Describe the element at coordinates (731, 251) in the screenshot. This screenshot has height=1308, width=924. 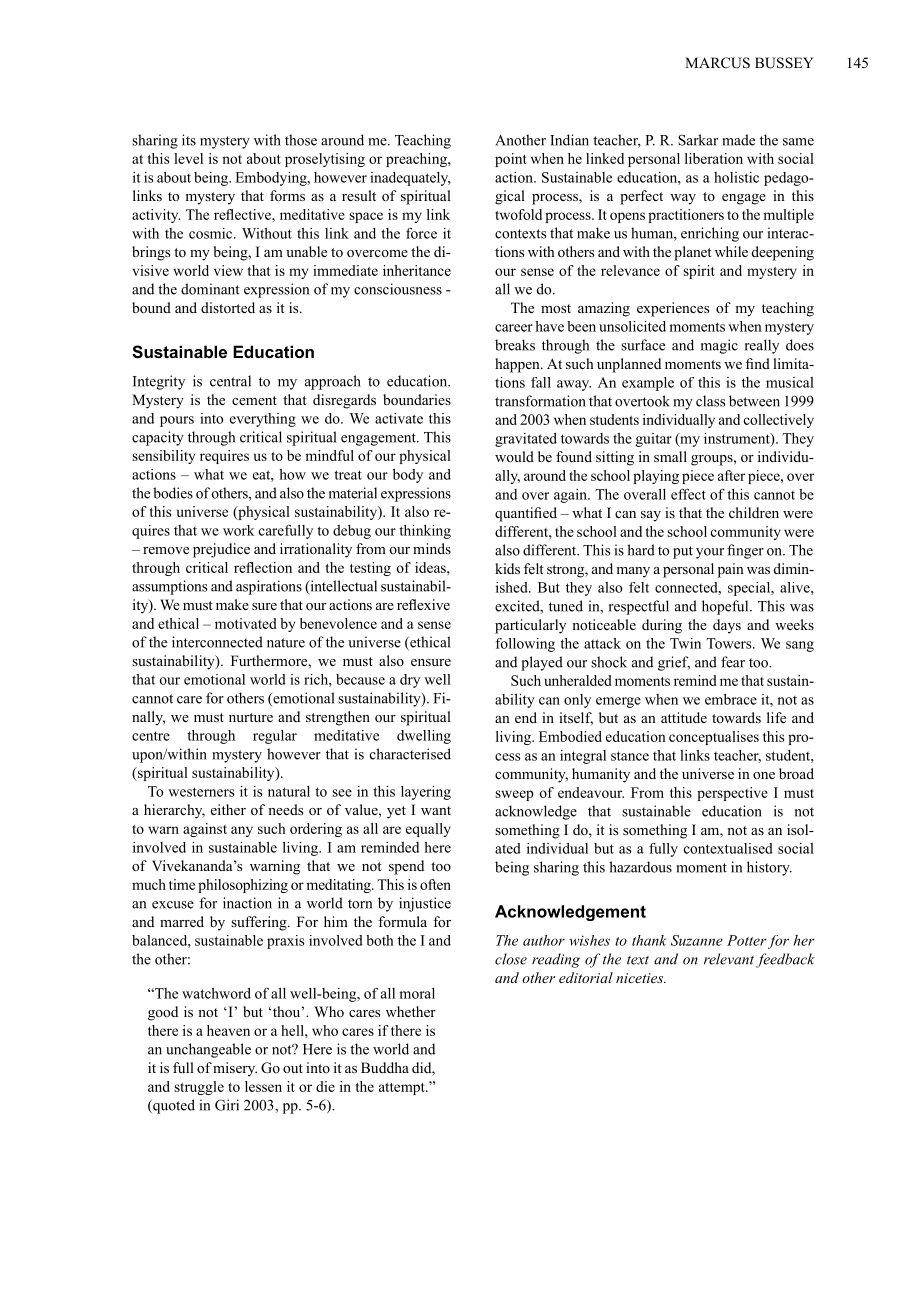
I see `while` at that location.
